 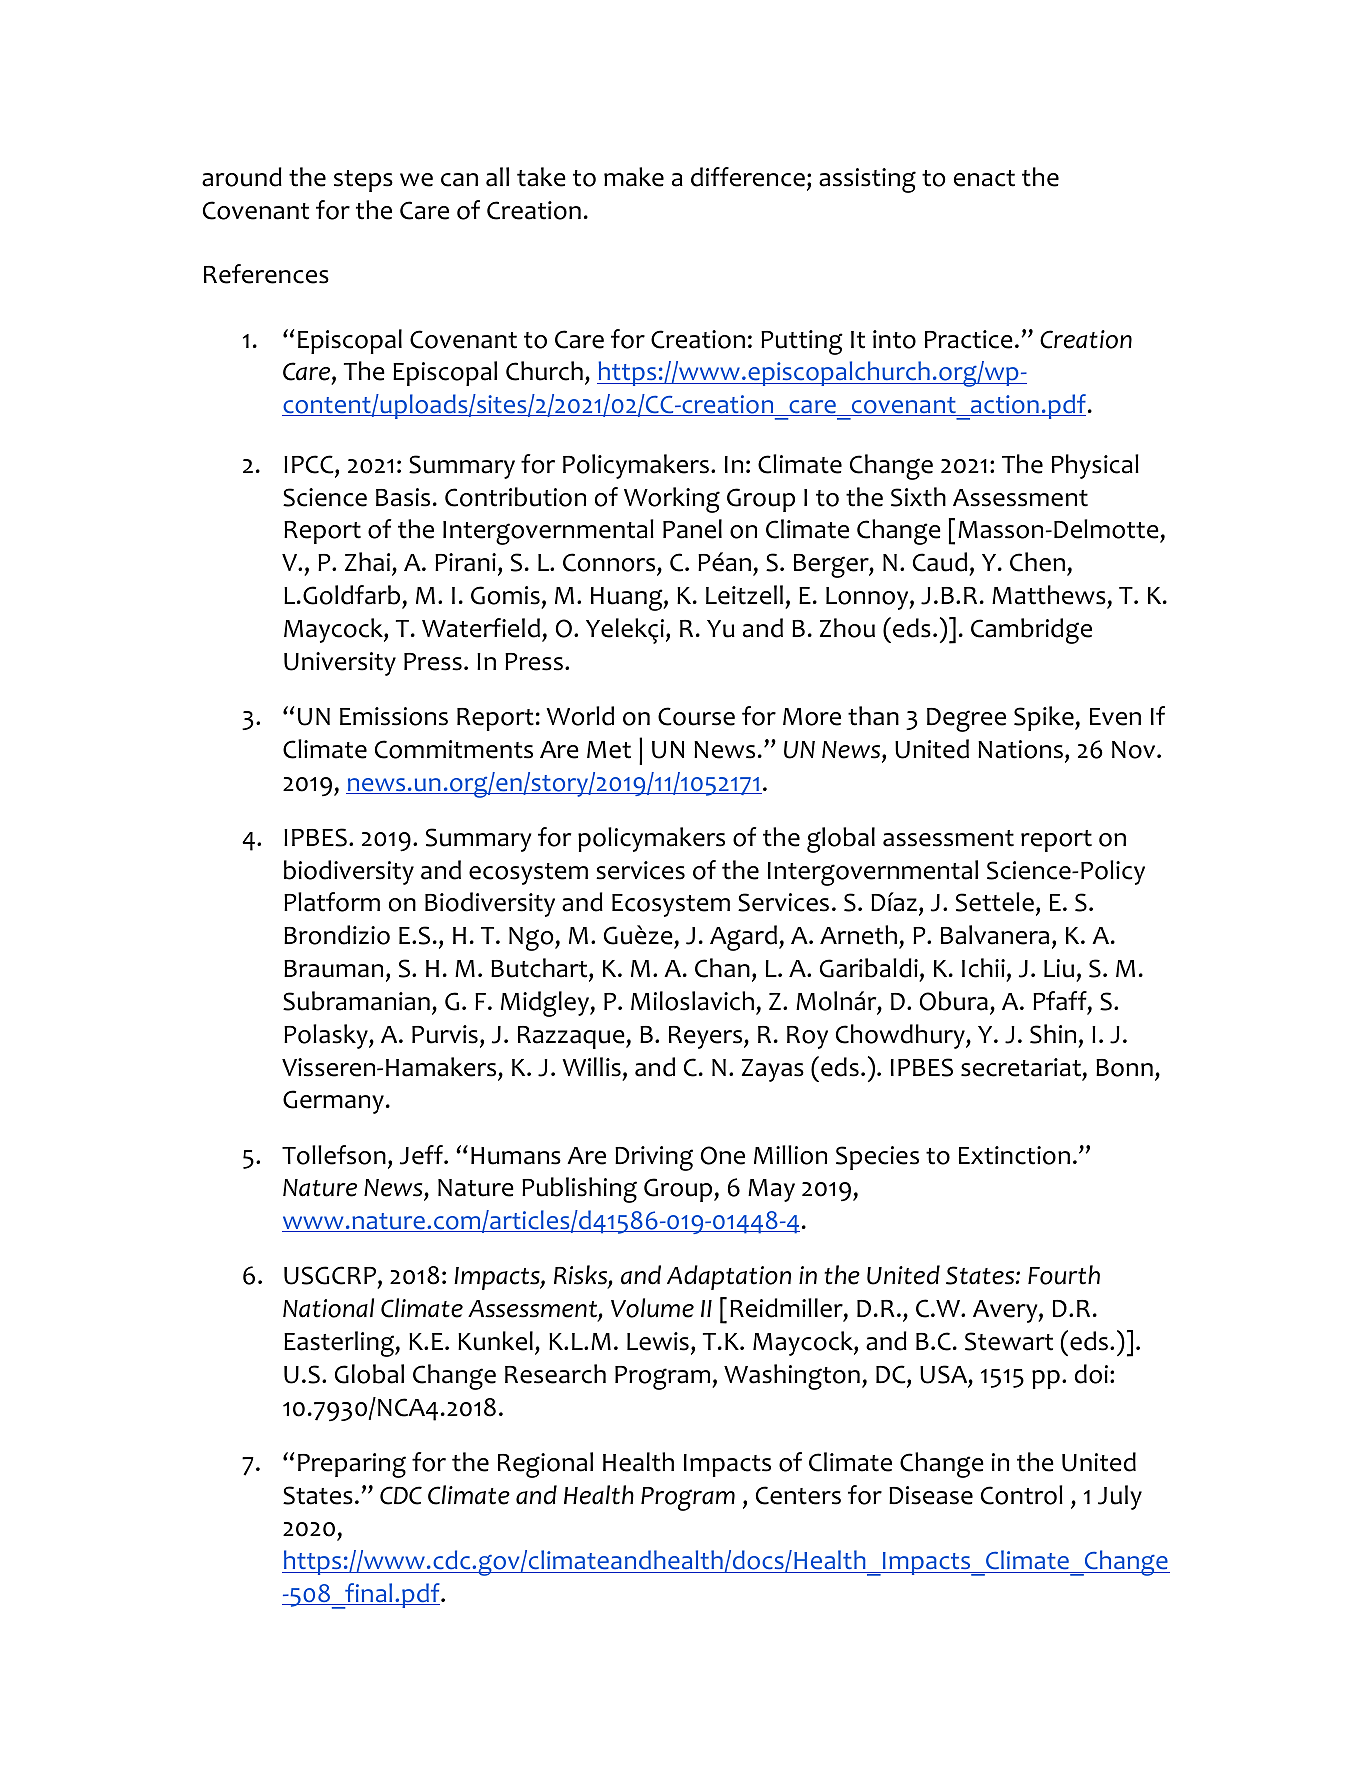 What do you see at coordinates (748, 177) in the screenshot?
I see `difference` at bounding box center [748, 177].
